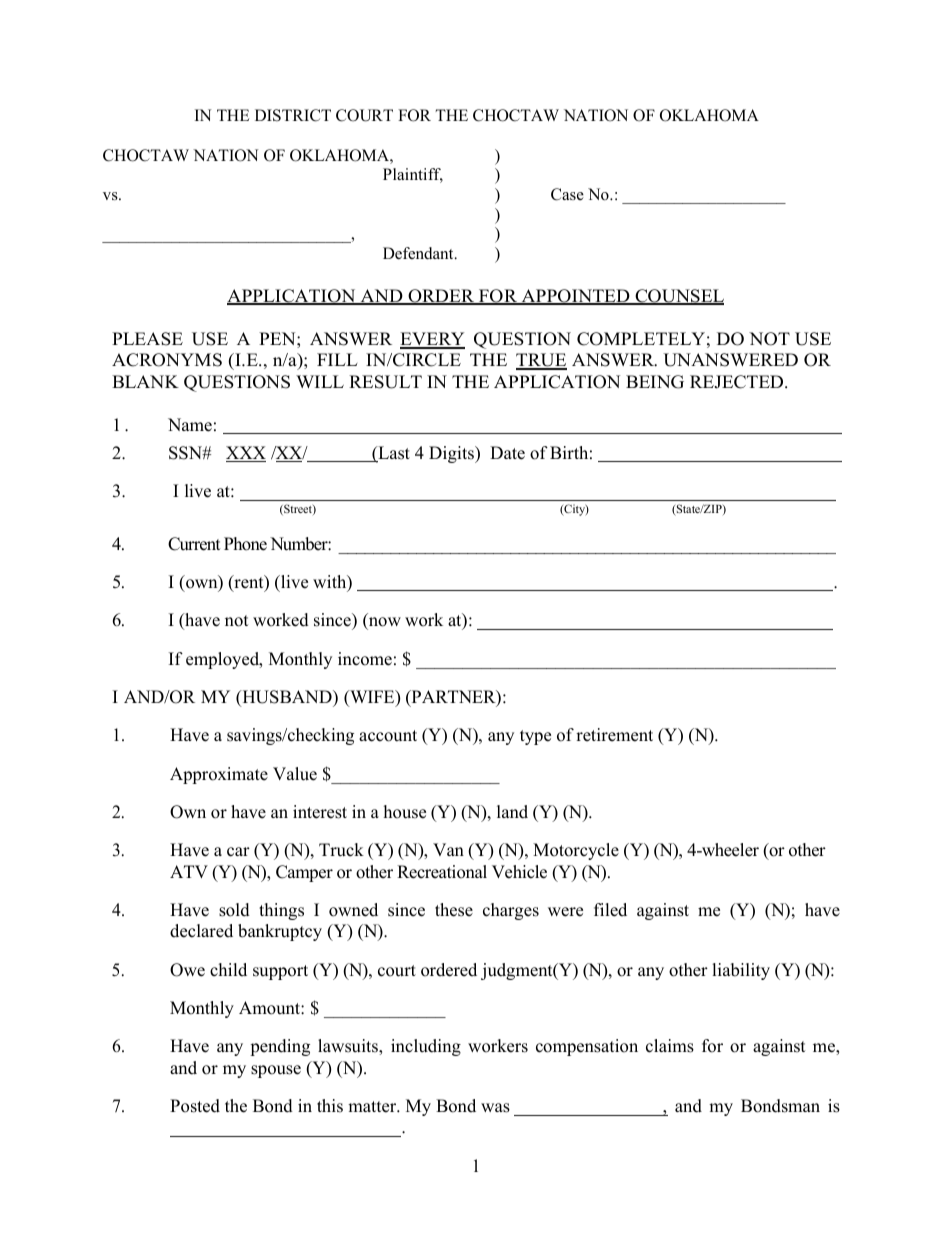 This page has width=952, height=1233. What do you see at coordinates (655, 382) in the page?
I see `BEING` at bounding box center [655, 382].
